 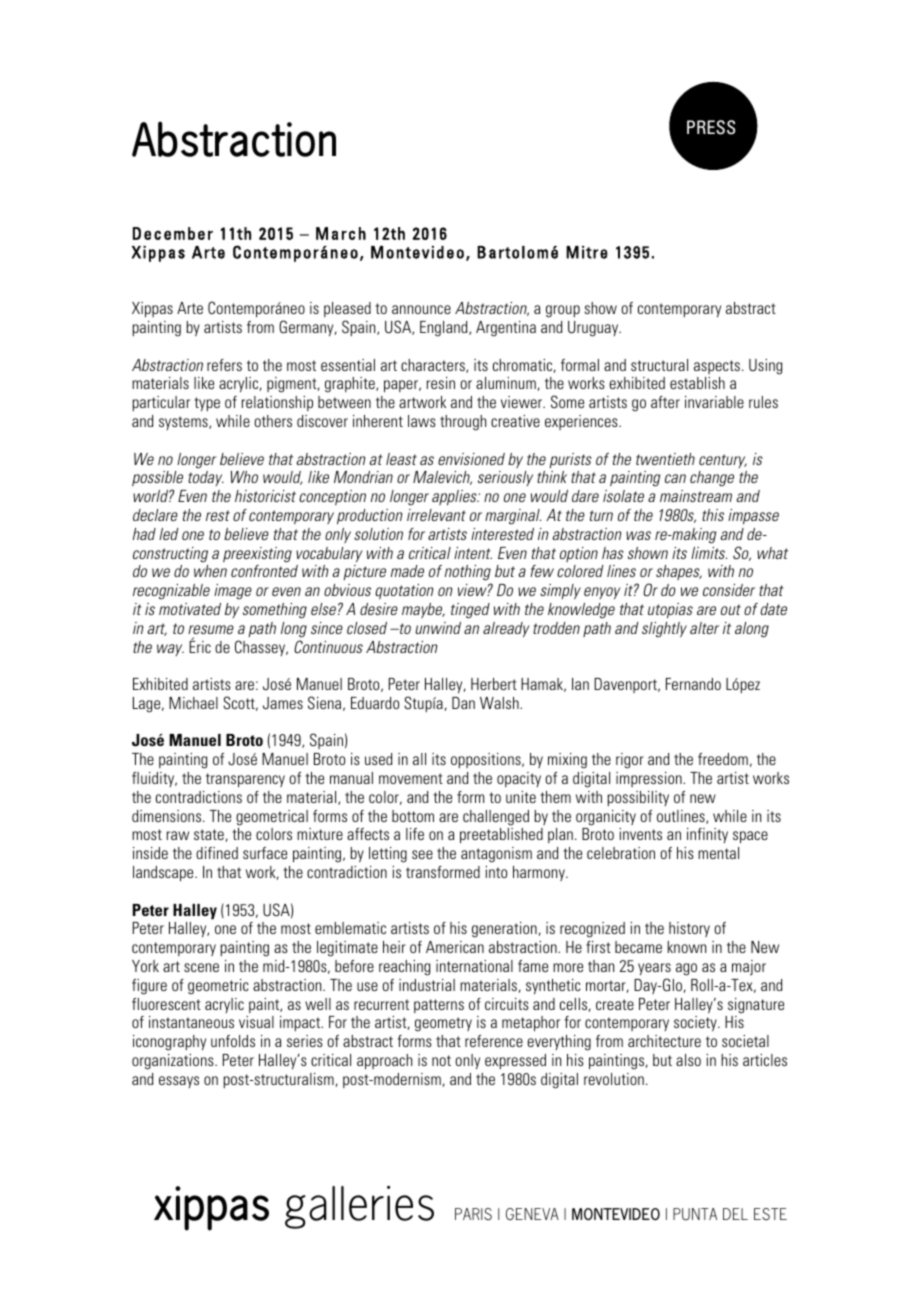 I want to click on known, so click(x=687, y=947).
